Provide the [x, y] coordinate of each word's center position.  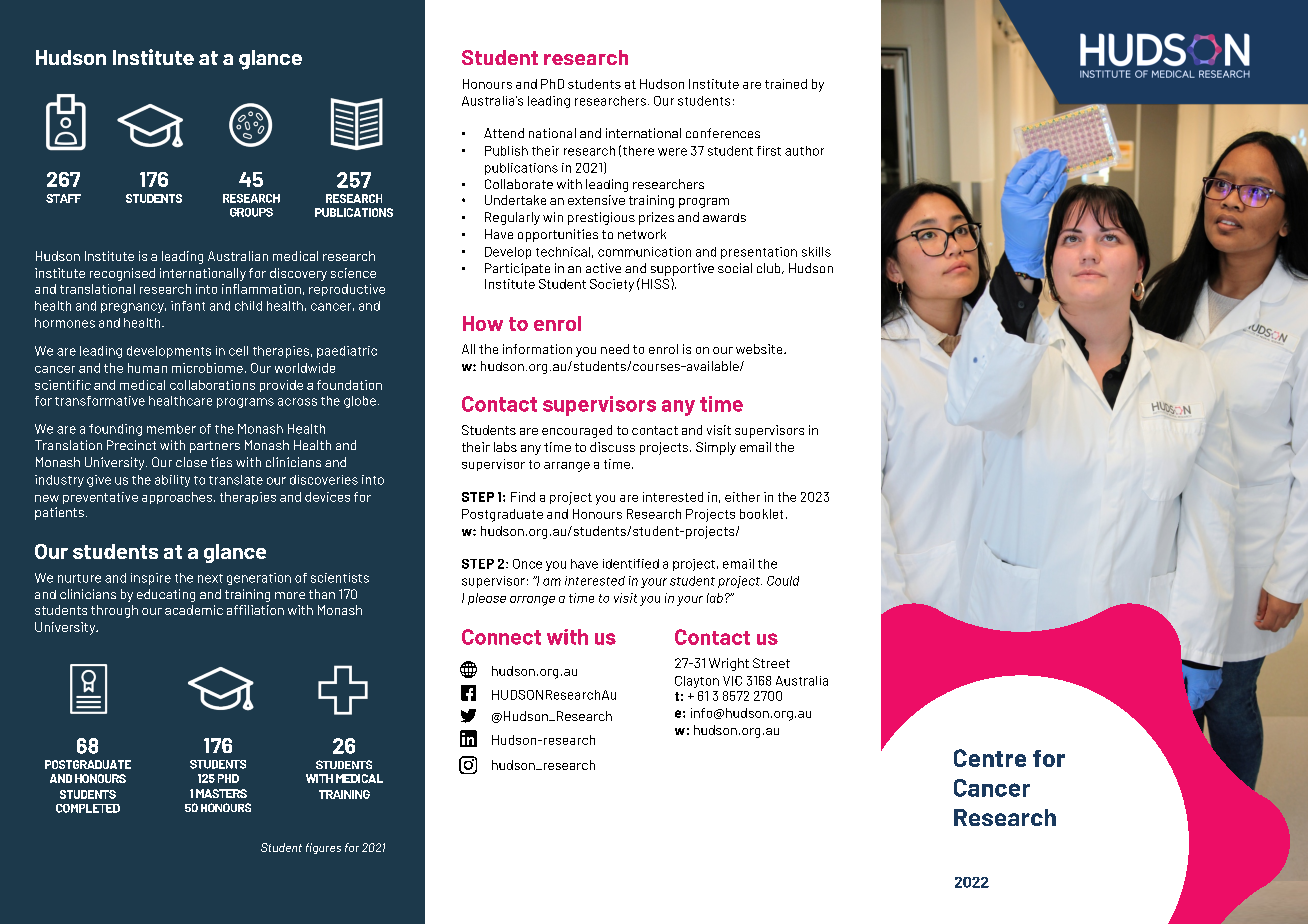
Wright [729, 664]
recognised [122, 274]
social [735, 268]
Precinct [131, 445]
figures [323, 848]
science [353, 273]
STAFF [63, 198]
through [114, 611]
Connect [501, 637]
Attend [504, 133]
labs [505, 447]
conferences [723, 133]
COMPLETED [88, 808]
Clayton [697, 682]
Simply [716, 448]
